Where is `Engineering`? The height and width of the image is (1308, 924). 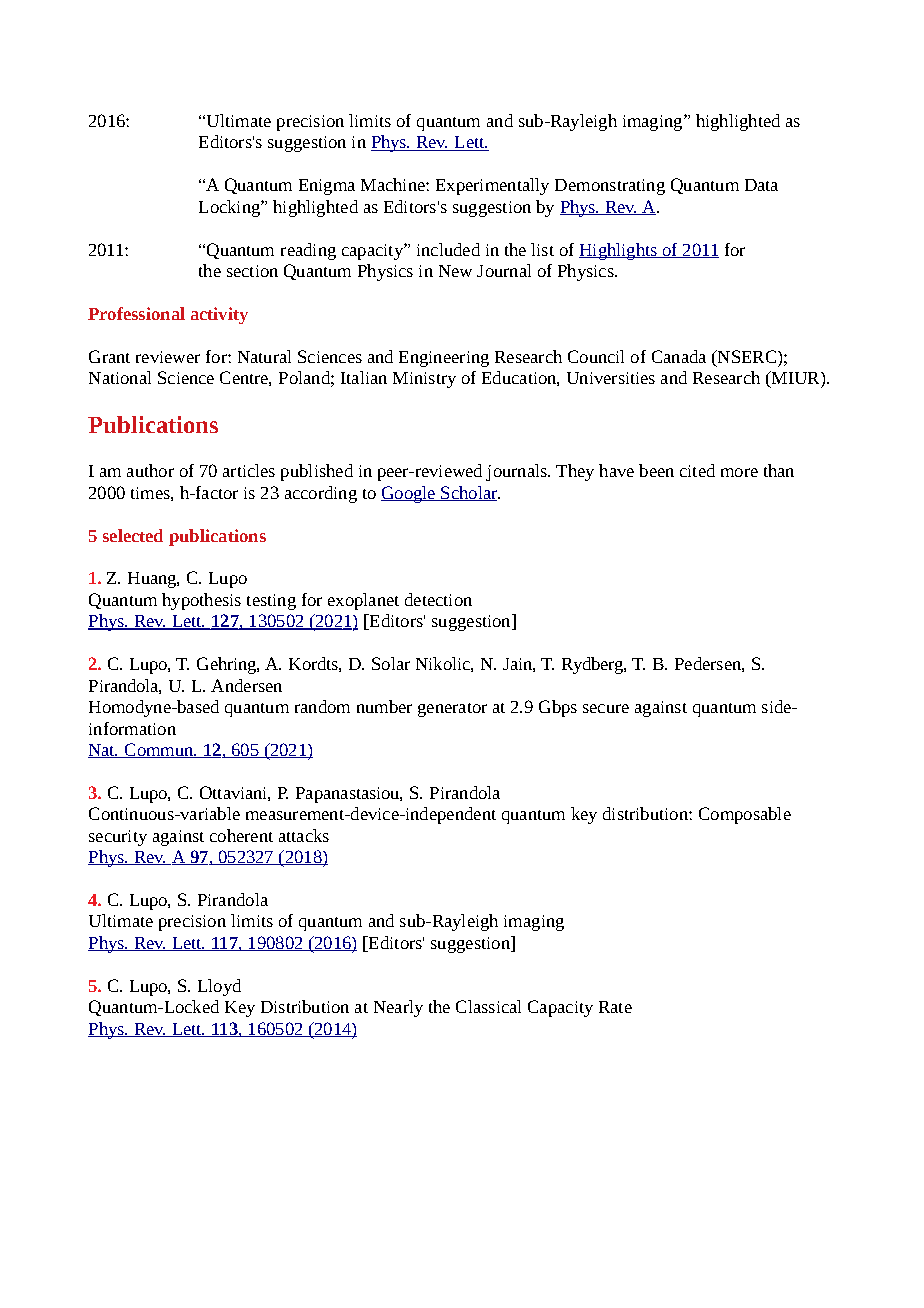
Engineering is located at coordinates (444, 359).
